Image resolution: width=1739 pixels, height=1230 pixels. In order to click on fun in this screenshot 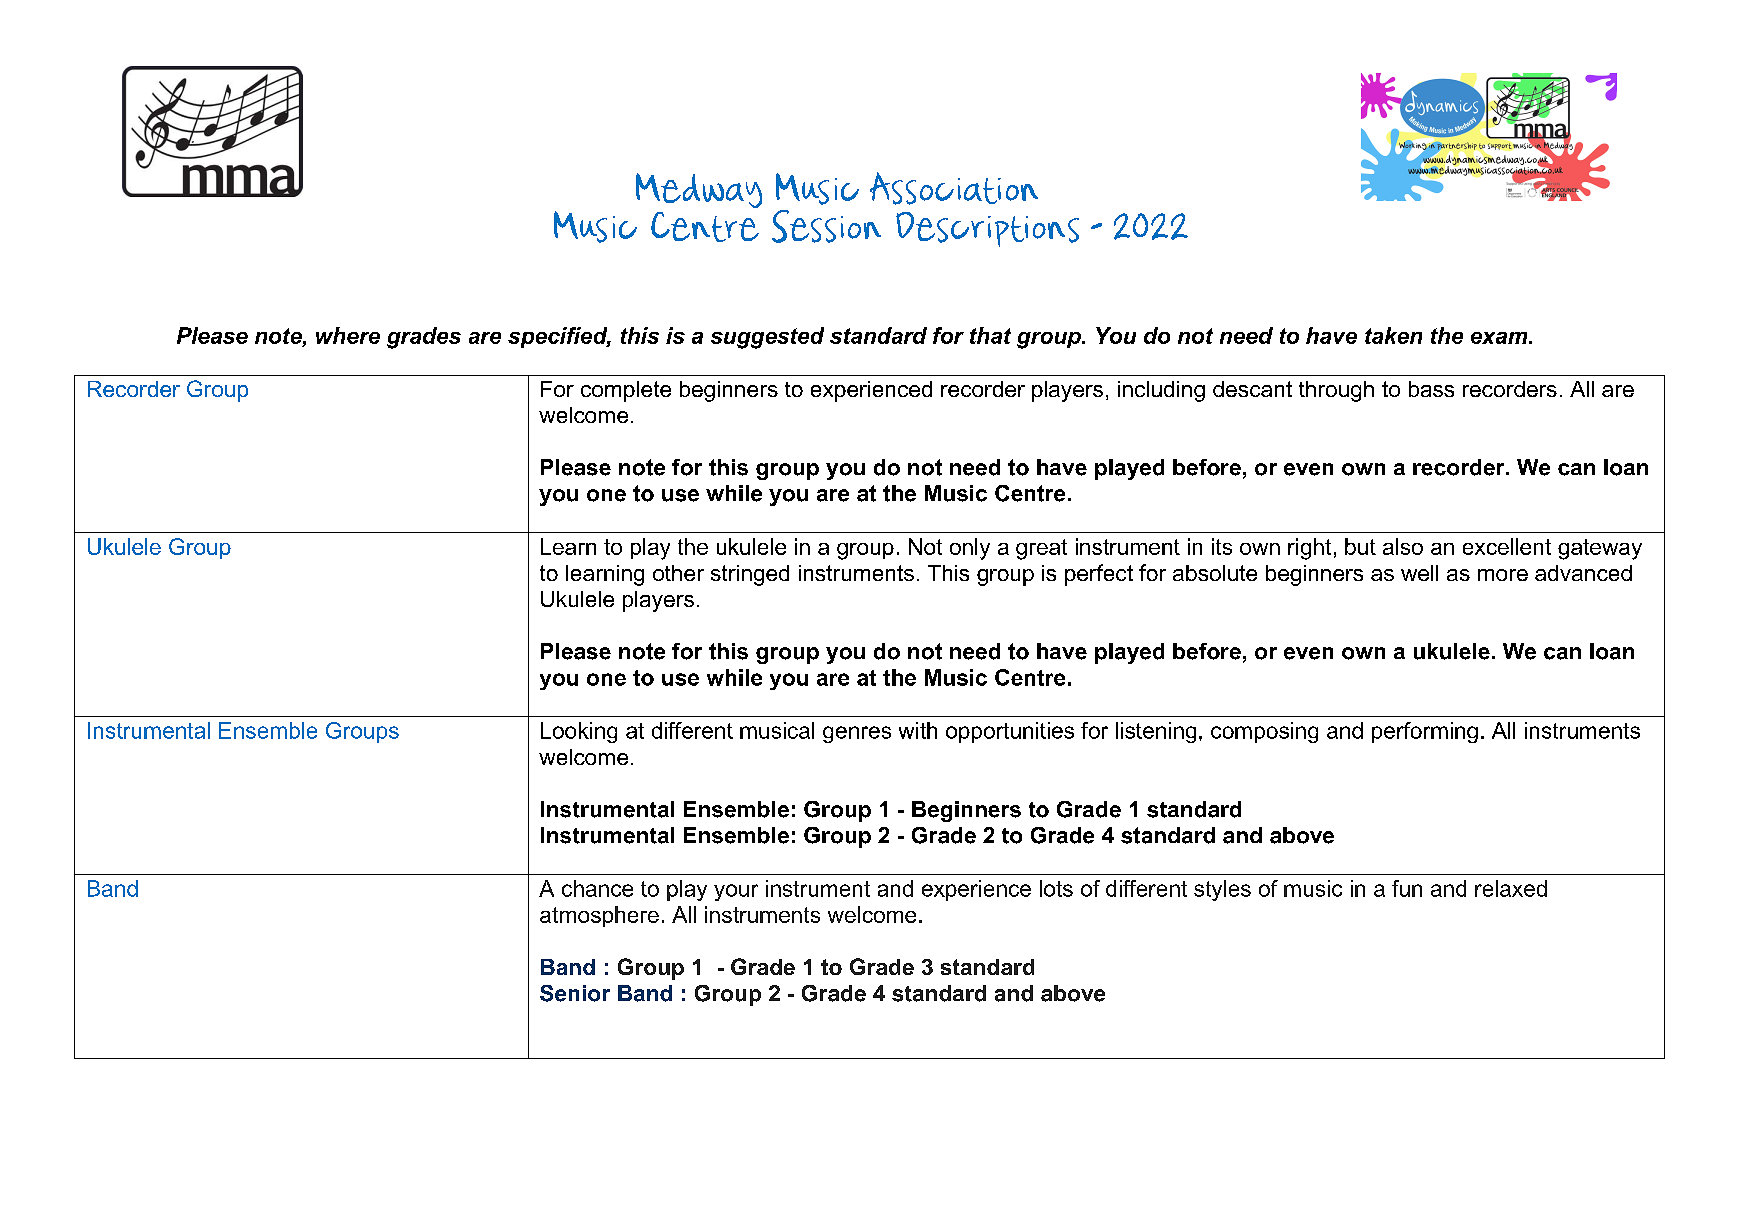, I will do `click(1407, 888)`.
